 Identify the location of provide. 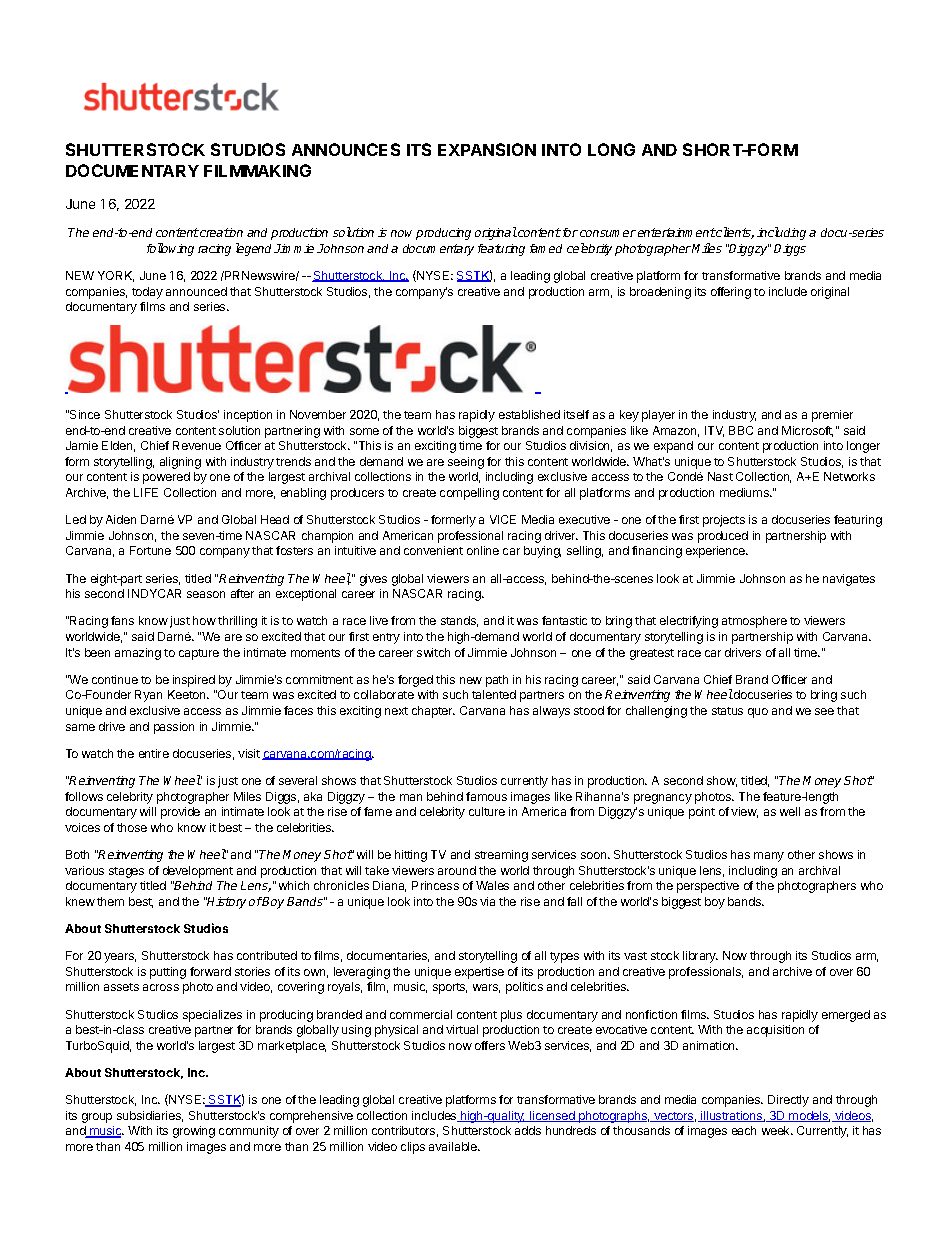
(180, 813).
